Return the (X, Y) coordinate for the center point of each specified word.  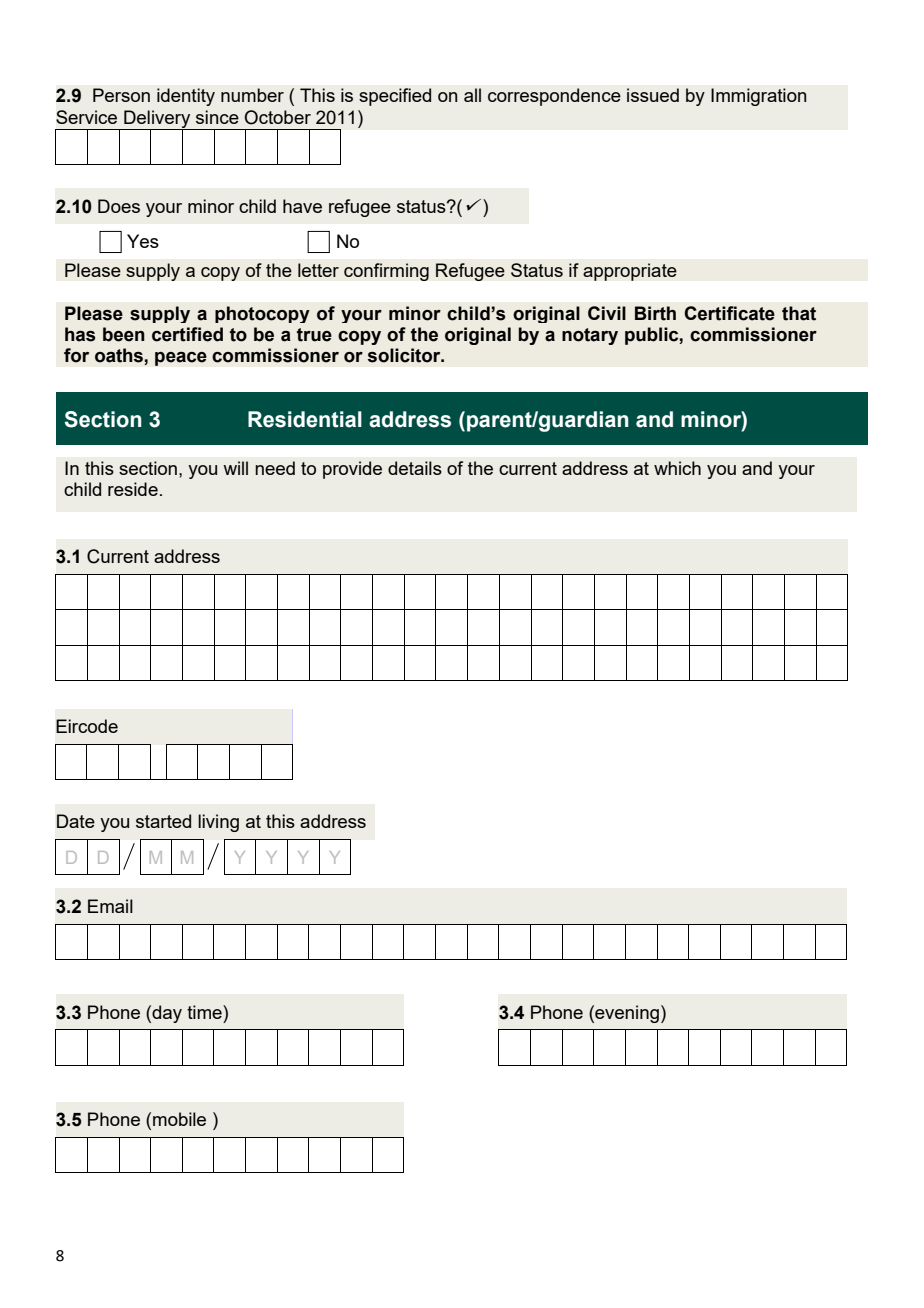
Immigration (758, 97)
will (235, 468)
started (163, 821)
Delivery (157, 120)
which (677, 468)
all (472, 95)
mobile (179, 1119)
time (205, 1012)
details (415, 468)
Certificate (729, 313)
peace (181, 358)
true (314, 335)
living (218, 823)
